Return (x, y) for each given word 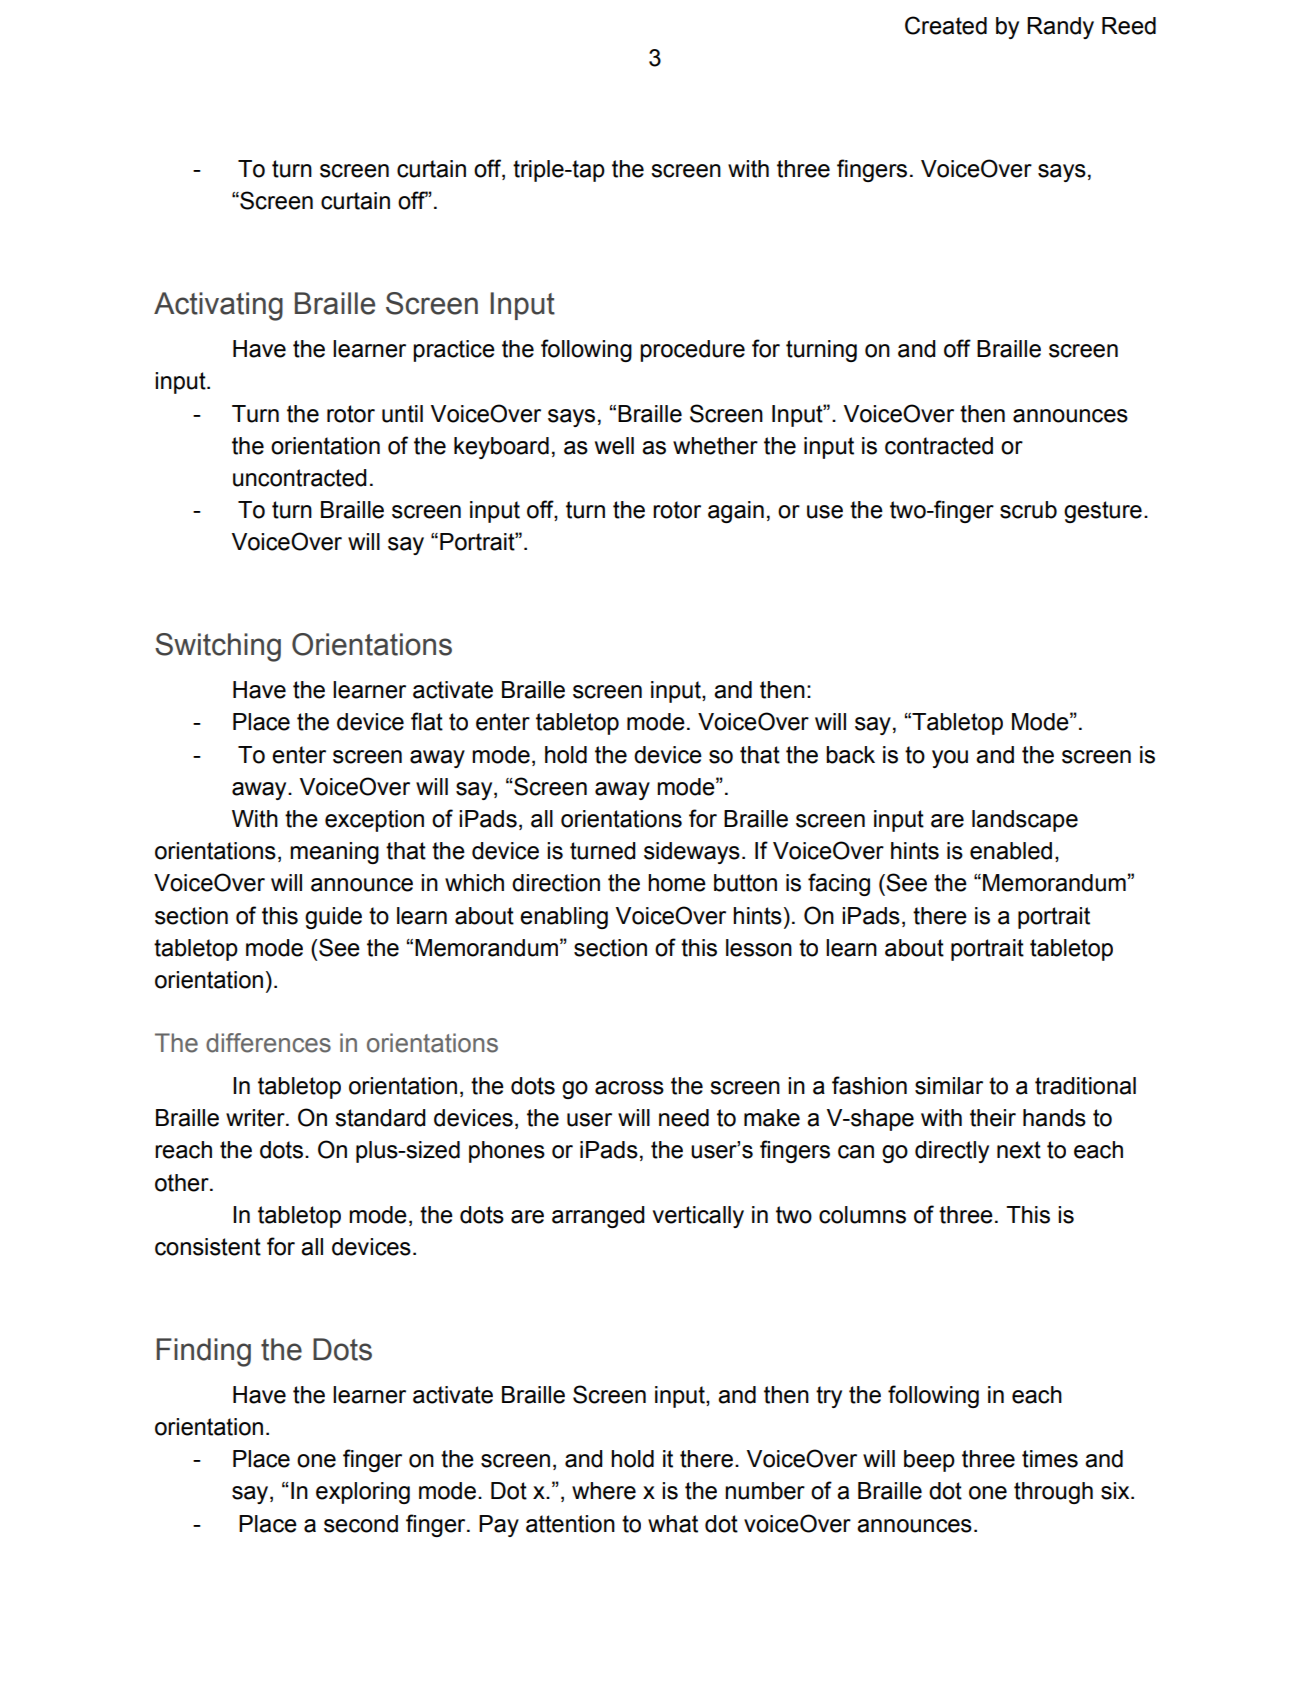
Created (946, 25)
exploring (363, 1493)
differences (268, 1043)
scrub (1028, 510)
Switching (218, 647)
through (1053, 1493)
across (629, 1088)
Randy (1060, 28)
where (604, 1491)
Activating (218, 306)
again (736, 512)
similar (949, 1086)
